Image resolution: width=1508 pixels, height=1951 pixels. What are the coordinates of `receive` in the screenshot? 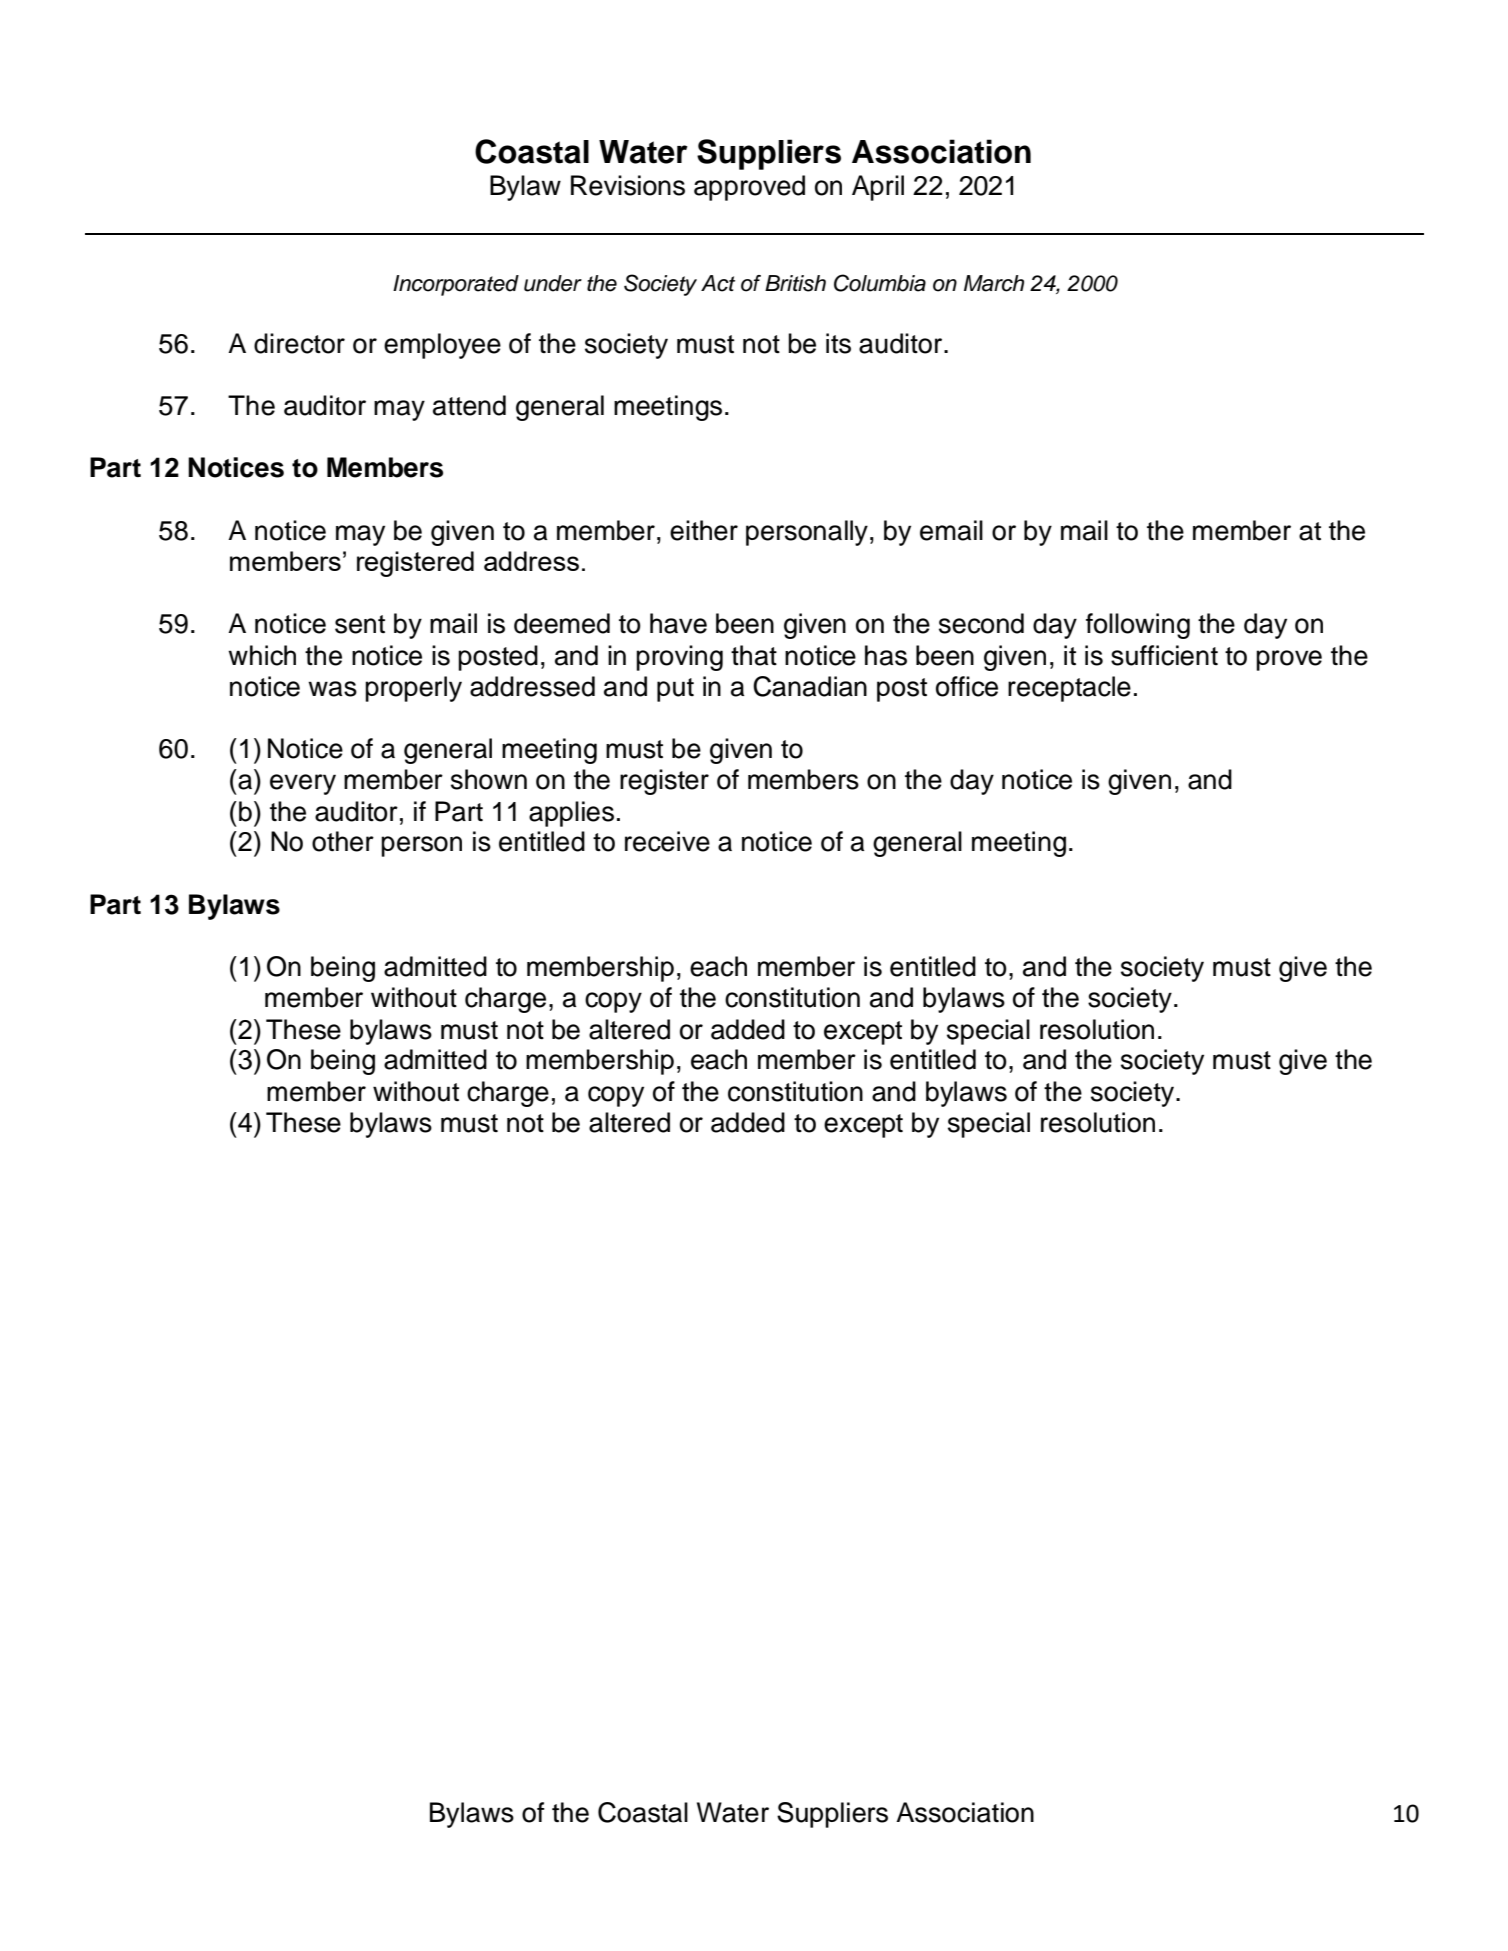 It's located at (667, 841).
